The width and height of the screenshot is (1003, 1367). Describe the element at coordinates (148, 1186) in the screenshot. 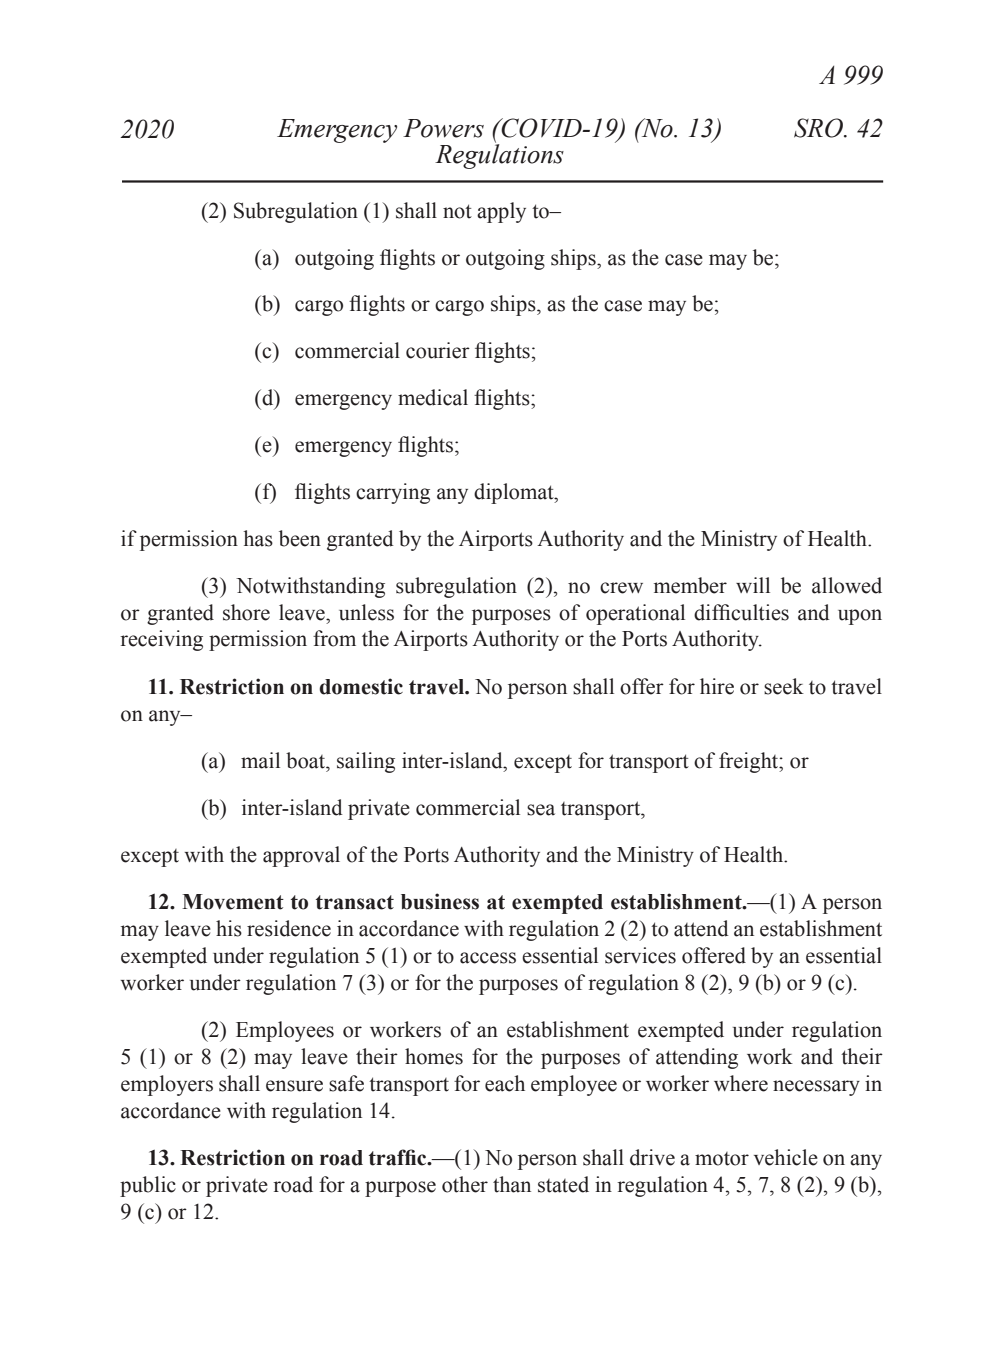

I see `public` at that location.
